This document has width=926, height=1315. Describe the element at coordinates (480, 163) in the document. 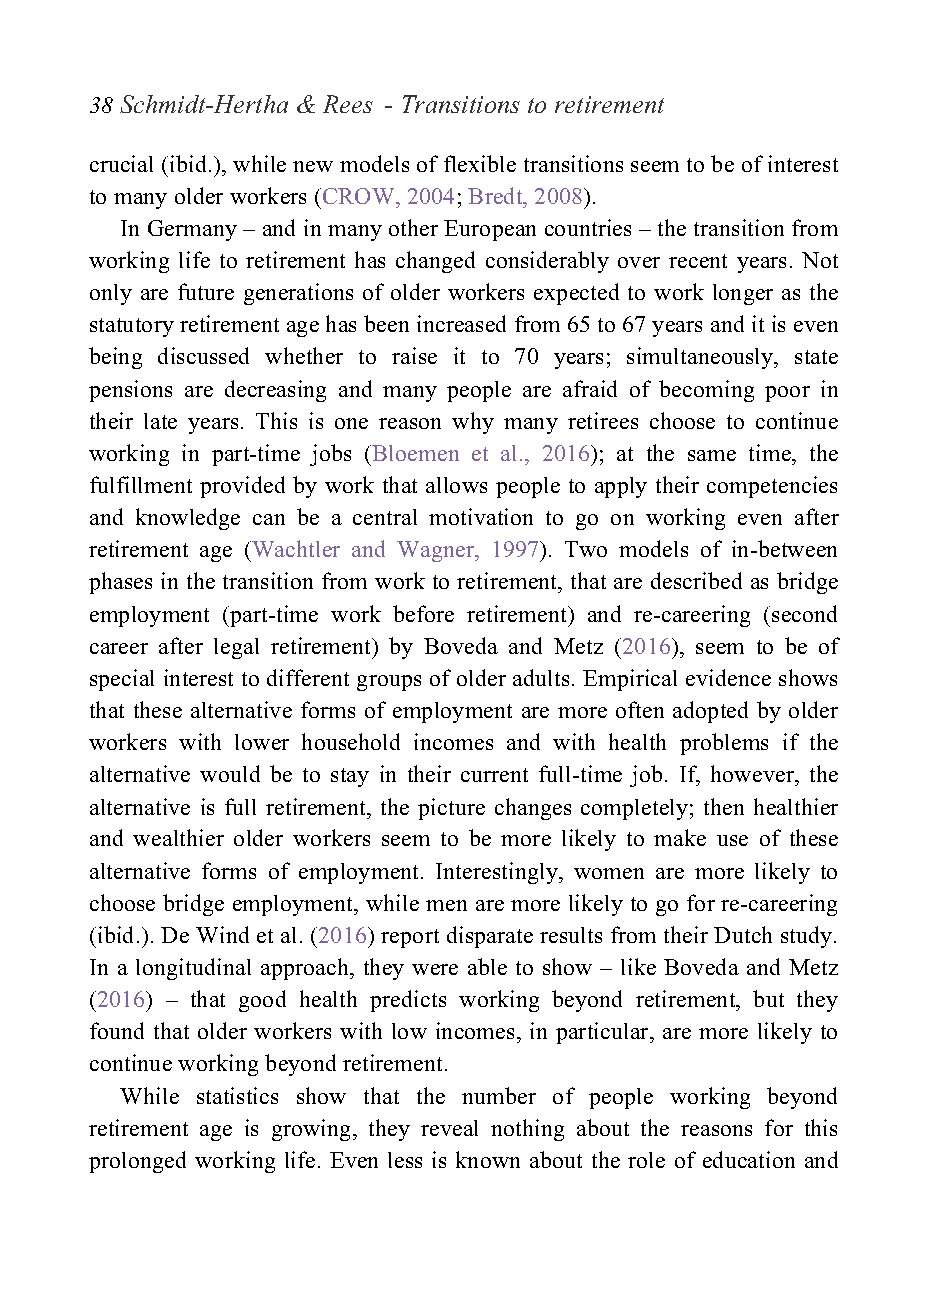

I see `flexible` at that location.
